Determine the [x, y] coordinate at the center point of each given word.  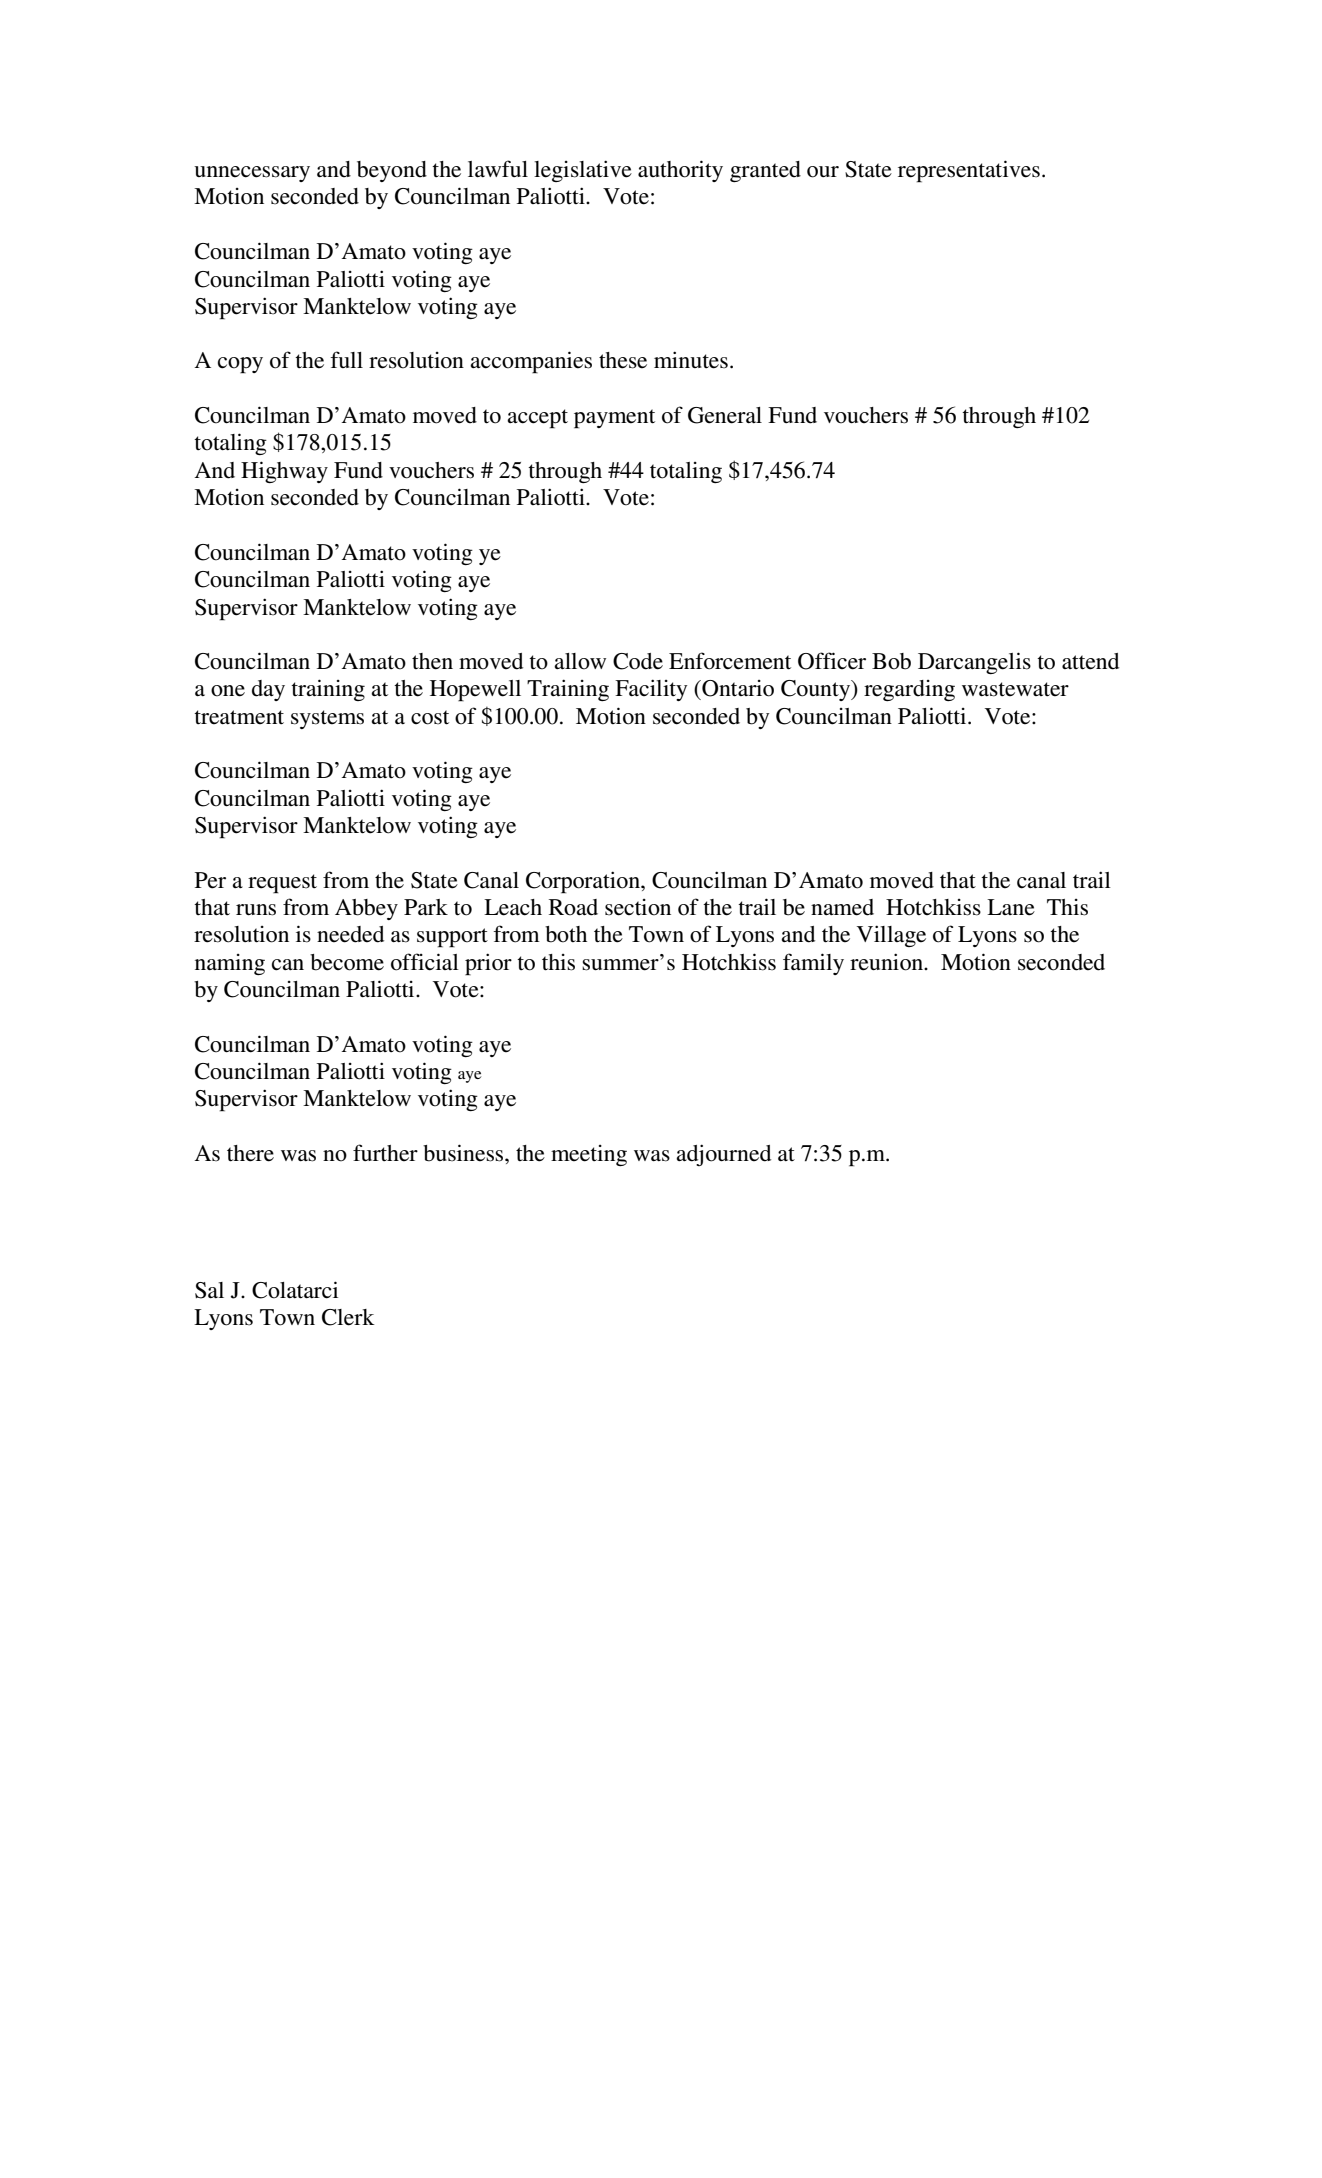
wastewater [1015, 689]
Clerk [348, 1317]
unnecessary [252, 174]
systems [327, 719]
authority [680, 171]
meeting [589, 1155]
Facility [651, 690]
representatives [969, 171]
